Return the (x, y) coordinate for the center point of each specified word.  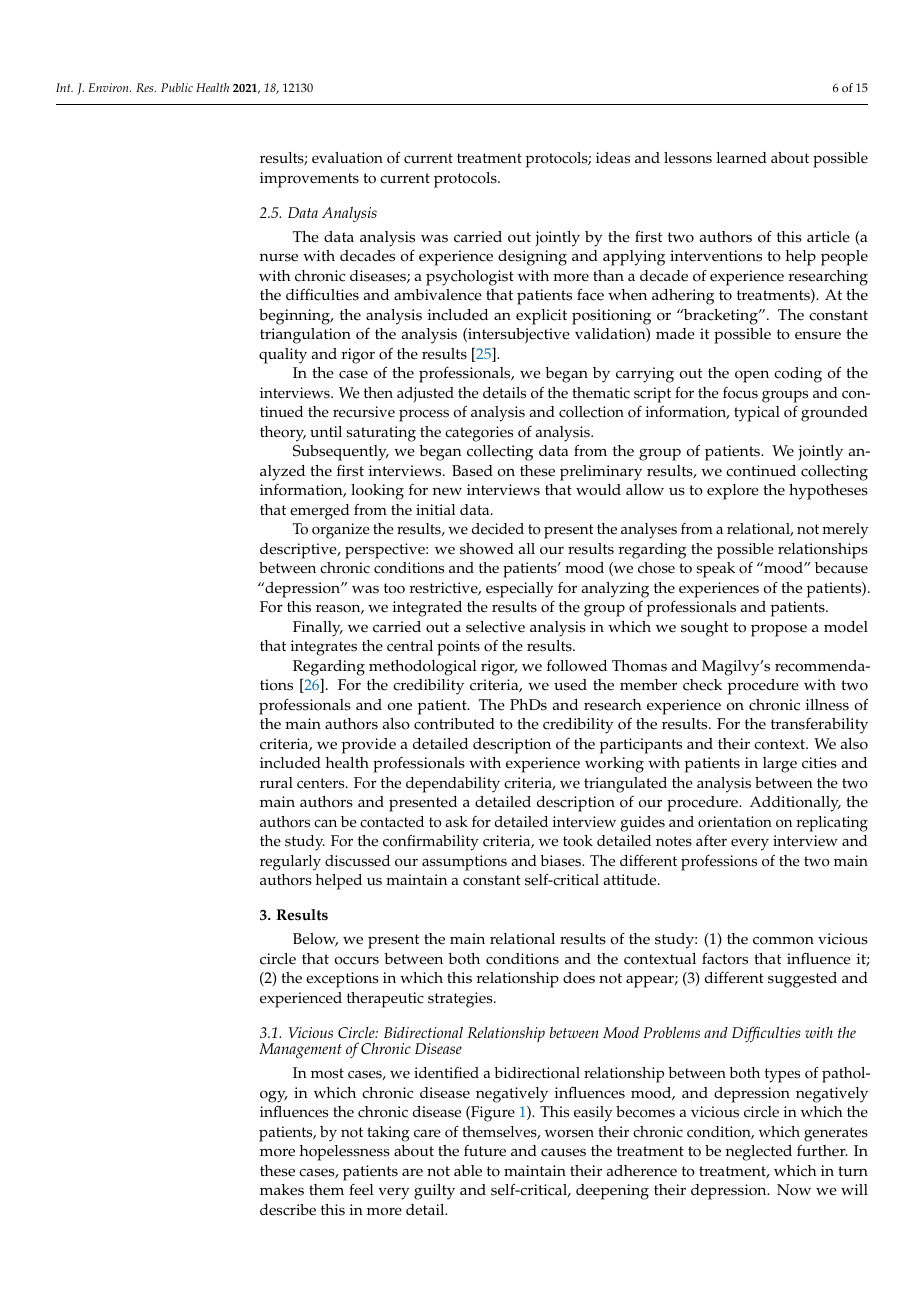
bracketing (721, 317)
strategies (461, 1000)
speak (715, 570)
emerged (320, 512)
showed (487, 549)
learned (742, 158)
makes (282, 1190)
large (780, 765)
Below (315, 940)
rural (276, 782)
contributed (454, 724)
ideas (613, 158)
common (783, 940)
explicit (541, 317)
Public (177, 87)
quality (283, 356)
